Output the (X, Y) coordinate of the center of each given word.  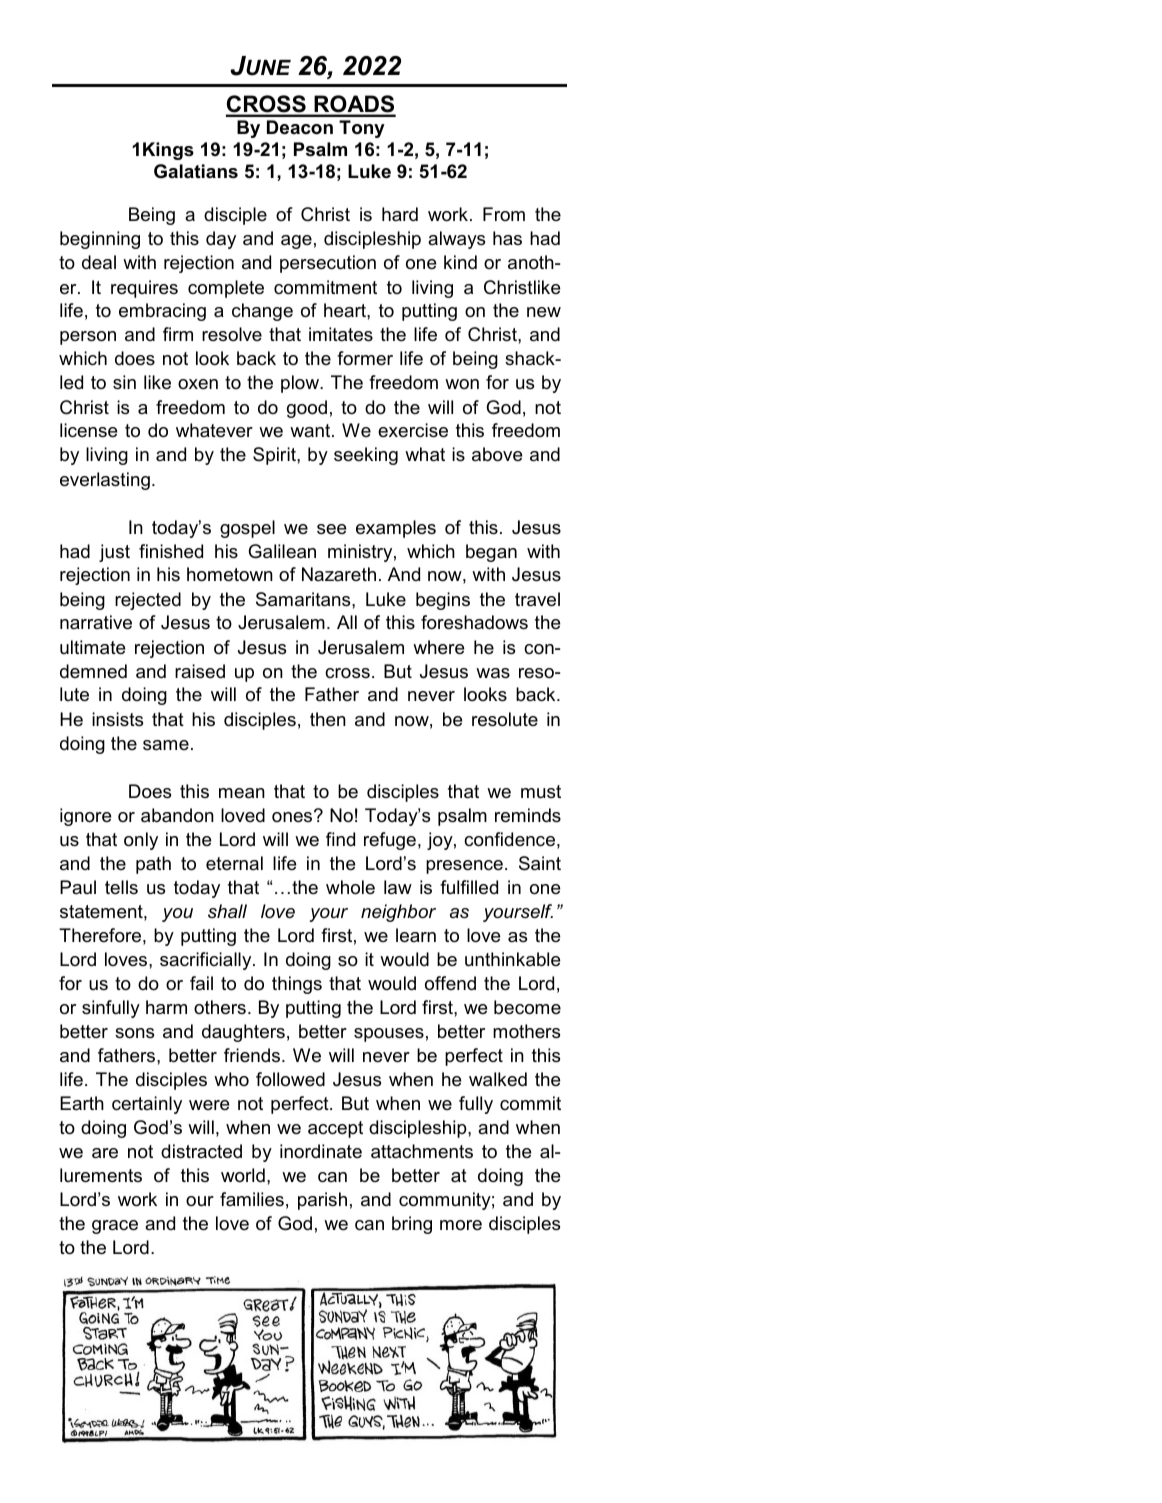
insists (117, 719)
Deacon (300, 127)
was (493, 673)
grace (115, 1227)
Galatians (196, 171)
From (504, 214)
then (328, 719)
